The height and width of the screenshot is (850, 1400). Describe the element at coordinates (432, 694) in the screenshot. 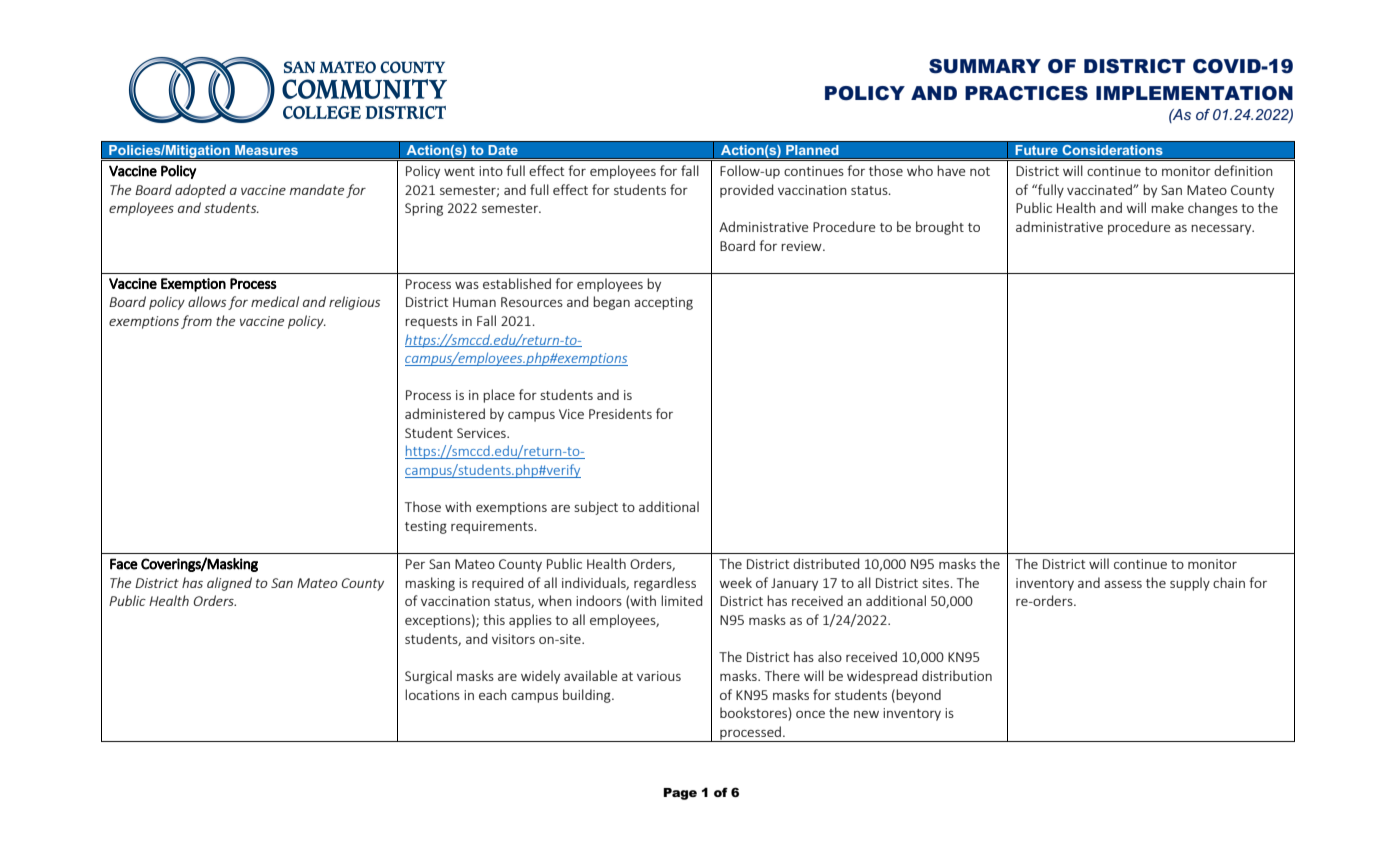

I see `locations` at that location.
